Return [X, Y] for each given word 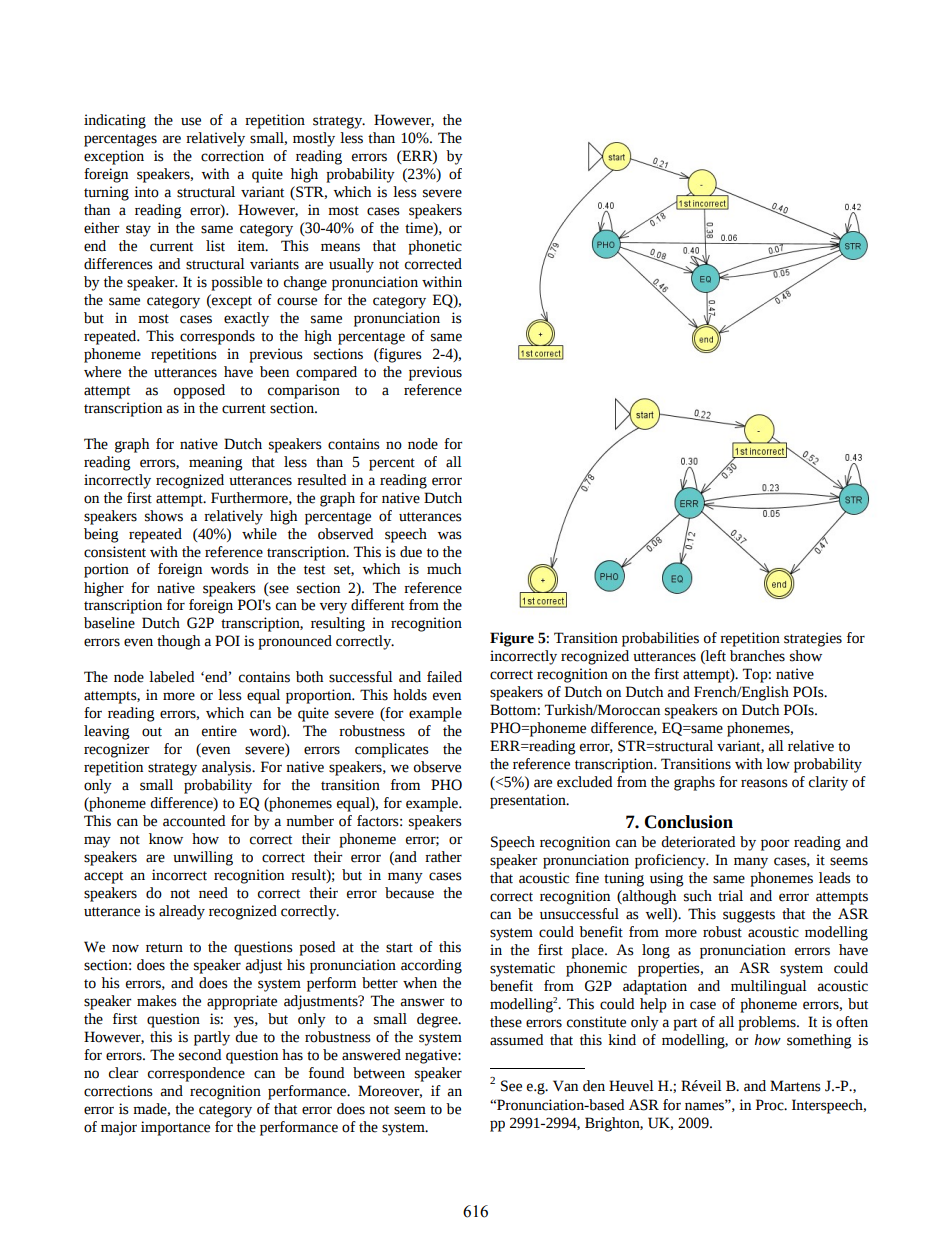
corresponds [217, 337]
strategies [813, 639]
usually [351, 265]
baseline [109, 623]
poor [775, 845]
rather [443, 857]
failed [444, 677]
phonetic [435, 247]
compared [326, 373]
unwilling [203, 858]
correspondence [196, 1074]
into [146, 192]
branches [757, 656]
